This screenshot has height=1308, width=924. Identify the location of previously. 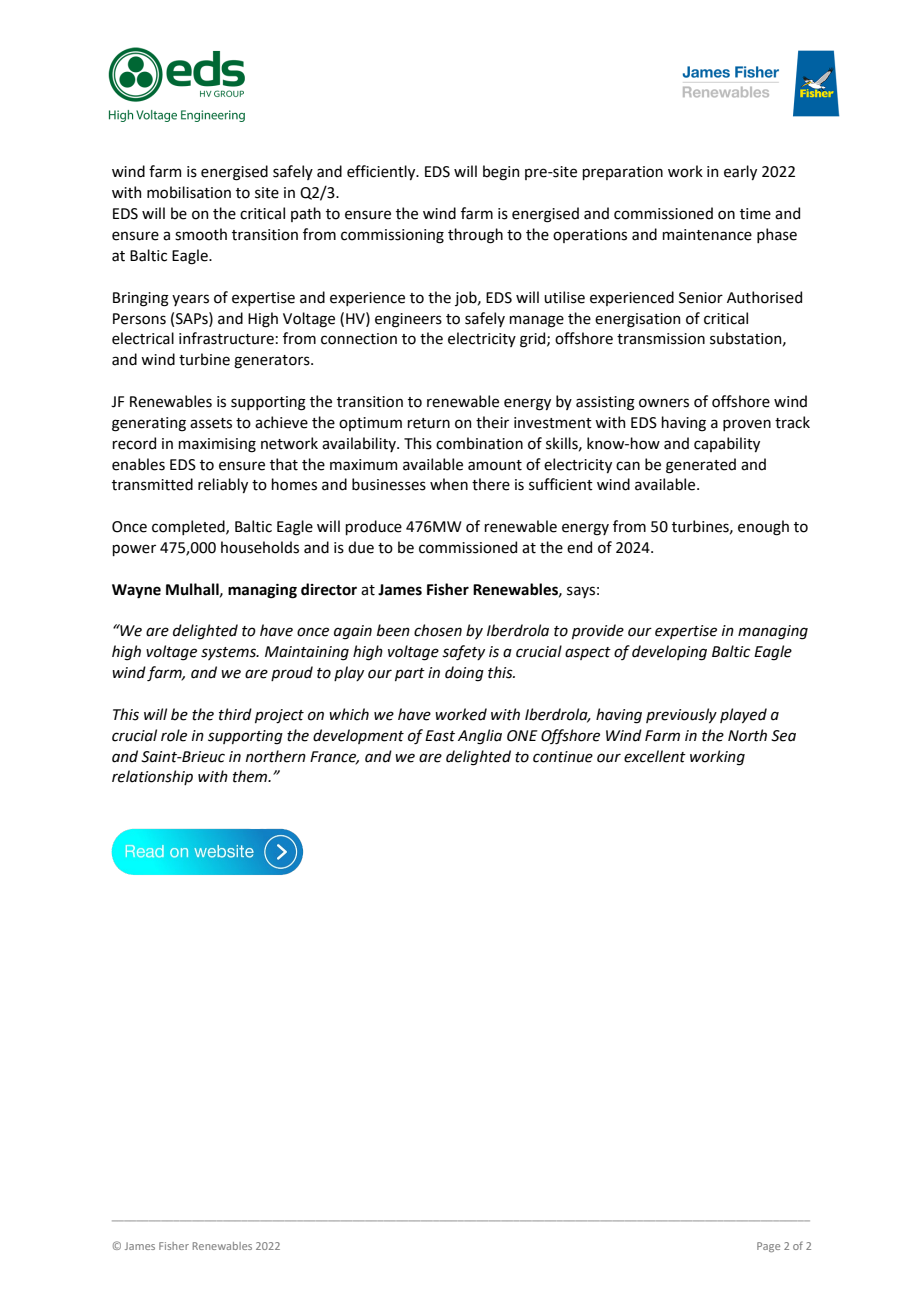
(681, 715).
